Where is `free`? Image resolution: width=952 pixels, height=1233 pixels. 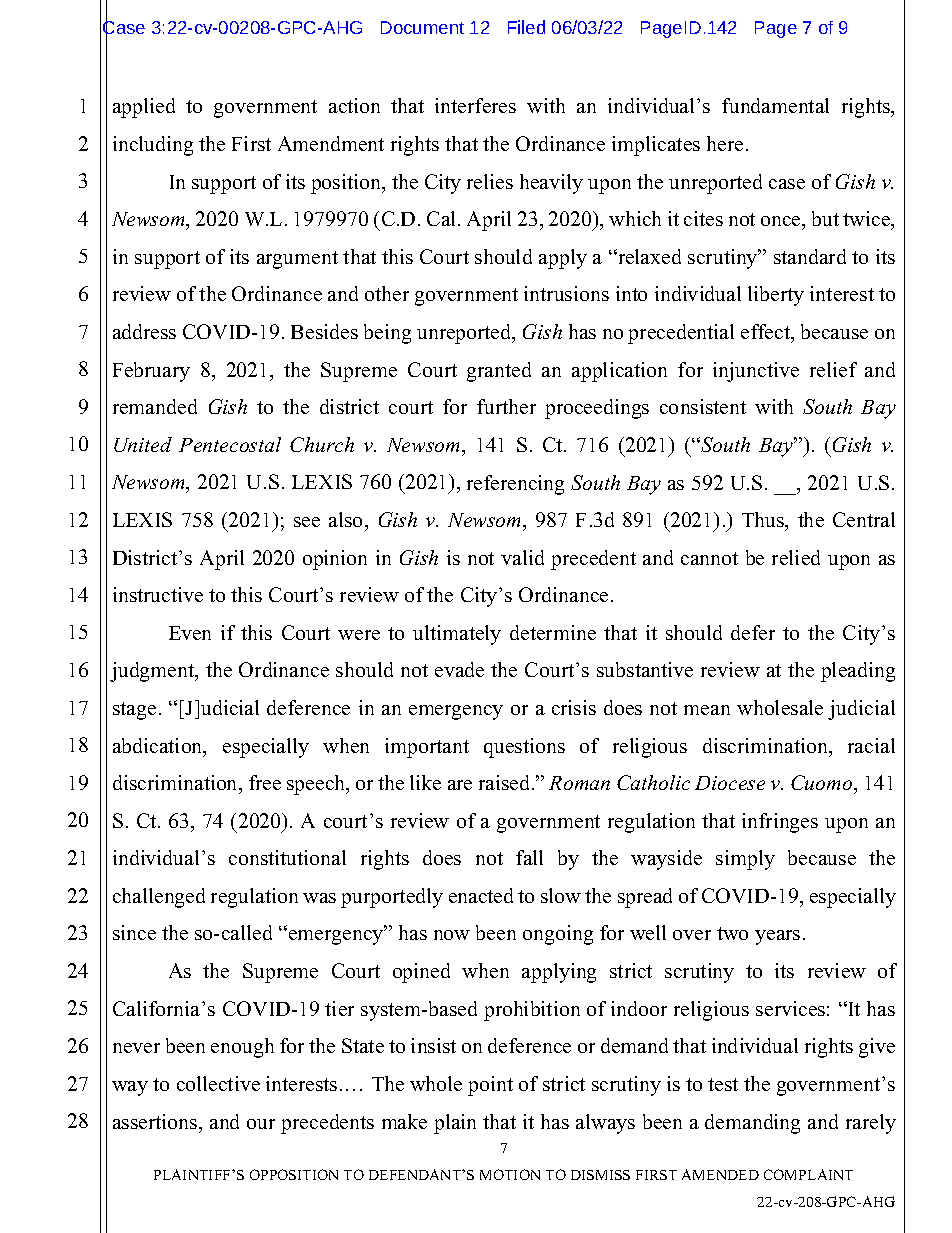
free is located at coordinates (265, 782).
